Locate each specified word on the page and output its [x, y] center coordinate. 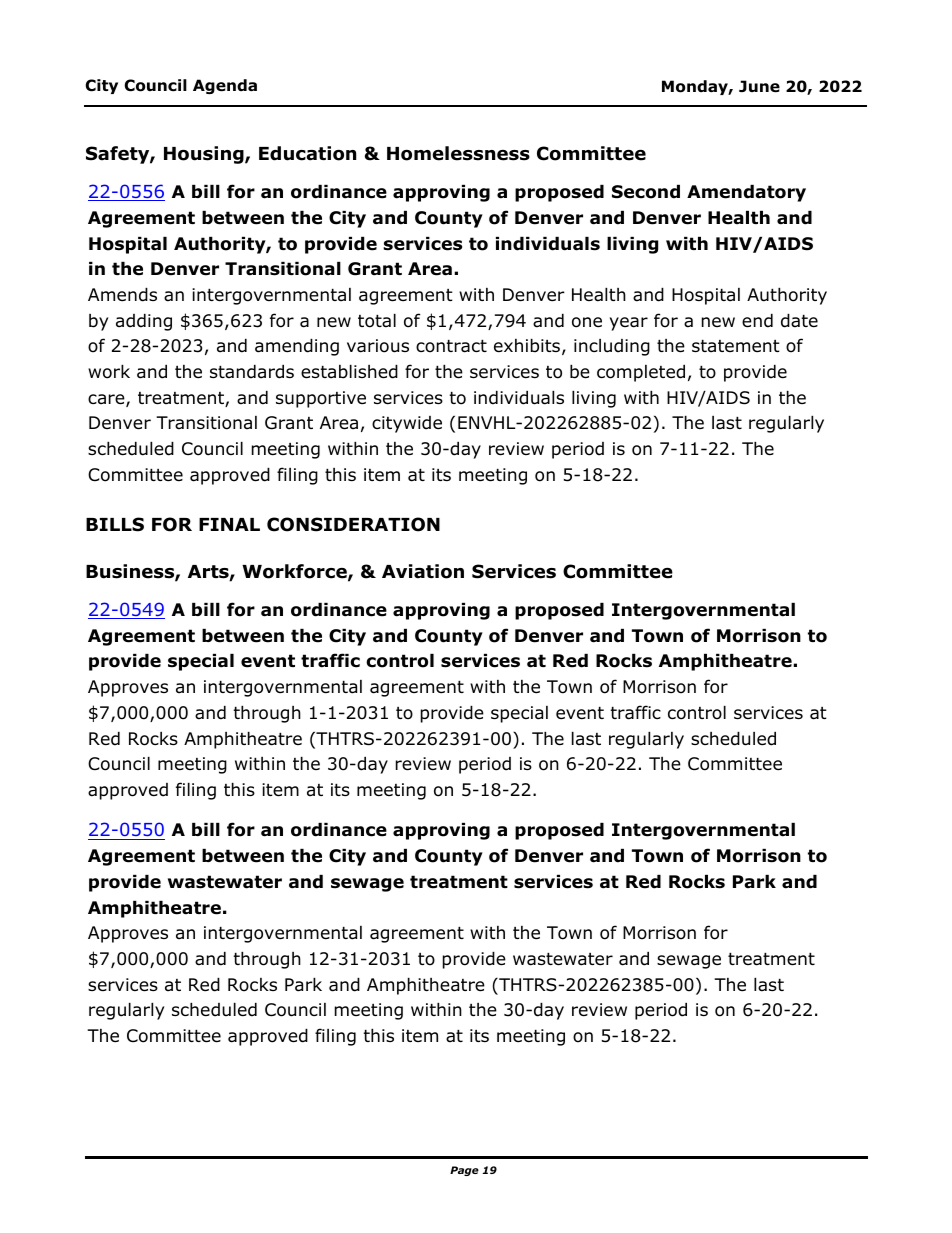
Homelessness [458, 153]
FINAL [229, 524]
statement [736, 346]
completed [641, 373]
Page [464, 1171]
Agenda [225, 86]
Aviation [423, 571]
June [759, 86]
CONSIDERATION [353, 524]
